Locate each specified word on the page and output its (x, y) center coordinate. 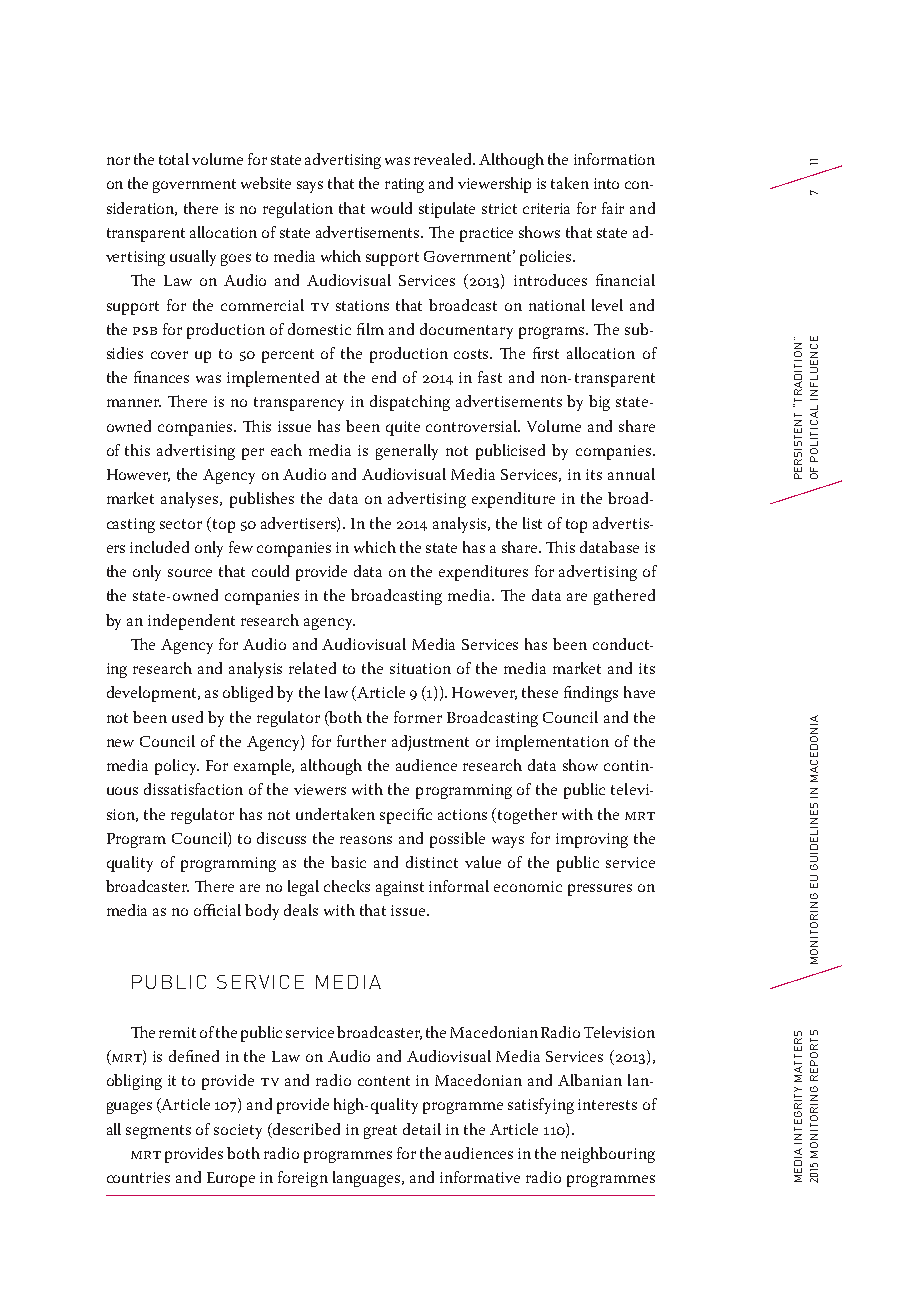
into (606, 183)
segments (158, 1132)
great (380, 1132)
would (391, 208)
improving (592, 840)
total (174, 159)
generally (407, 452)
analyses (191, 500)
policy (177, 767)
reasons (366, 840)
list (532, 523)
